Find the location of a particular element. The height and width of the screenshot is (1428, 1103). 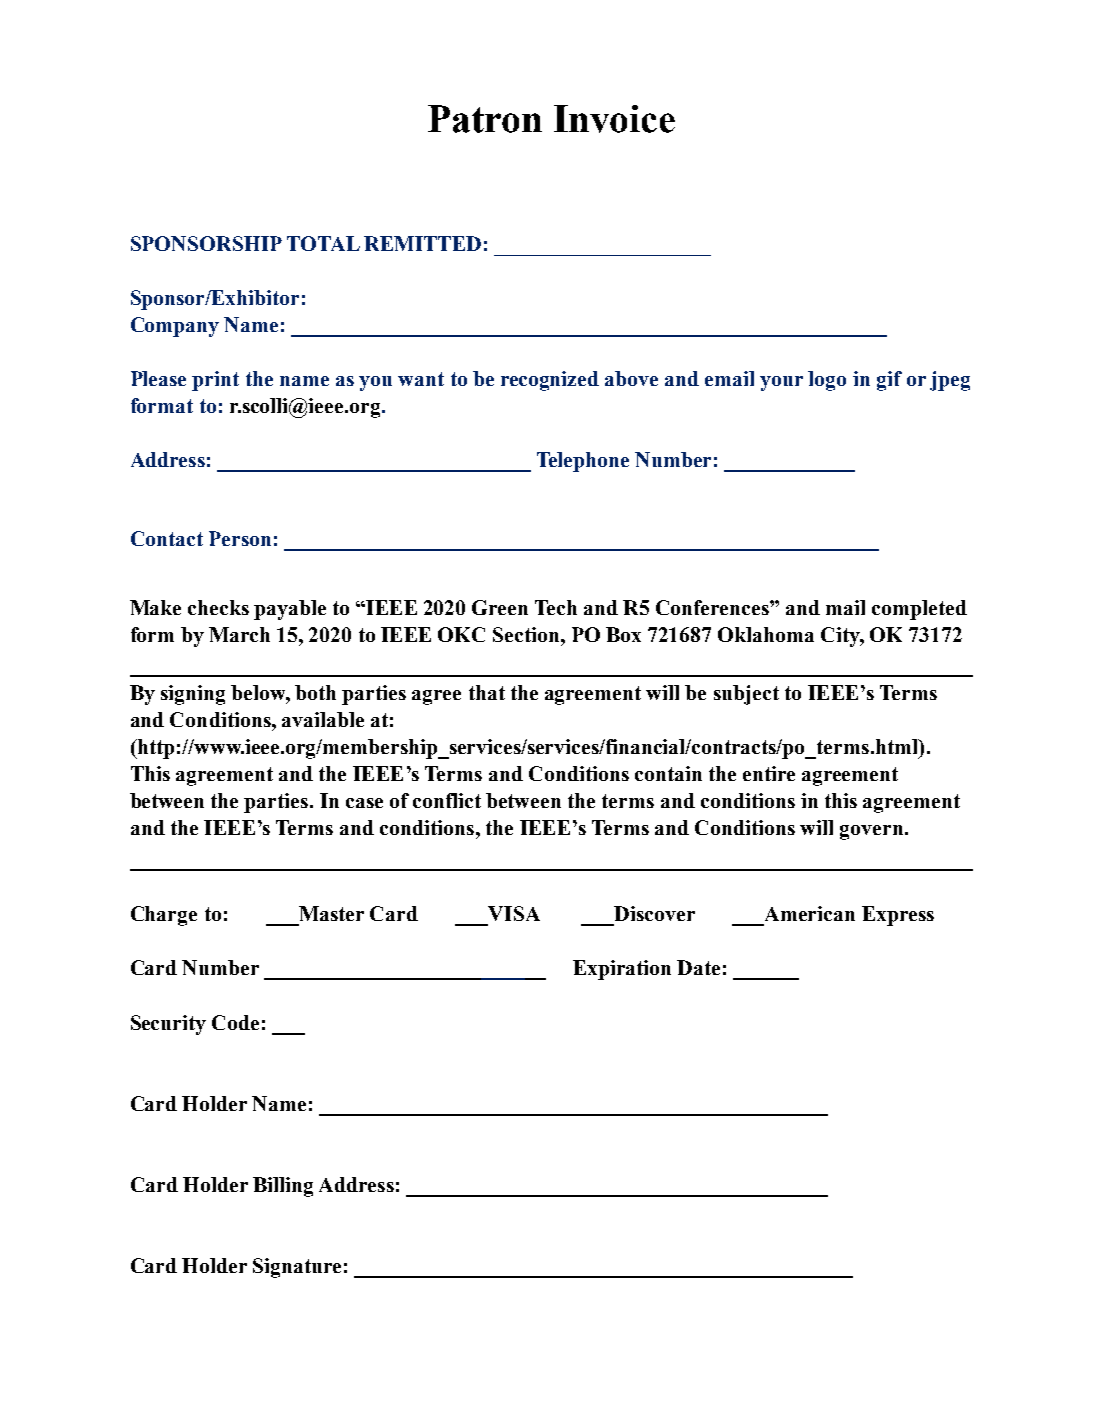

recognized is located at coordinates (550, 381).
